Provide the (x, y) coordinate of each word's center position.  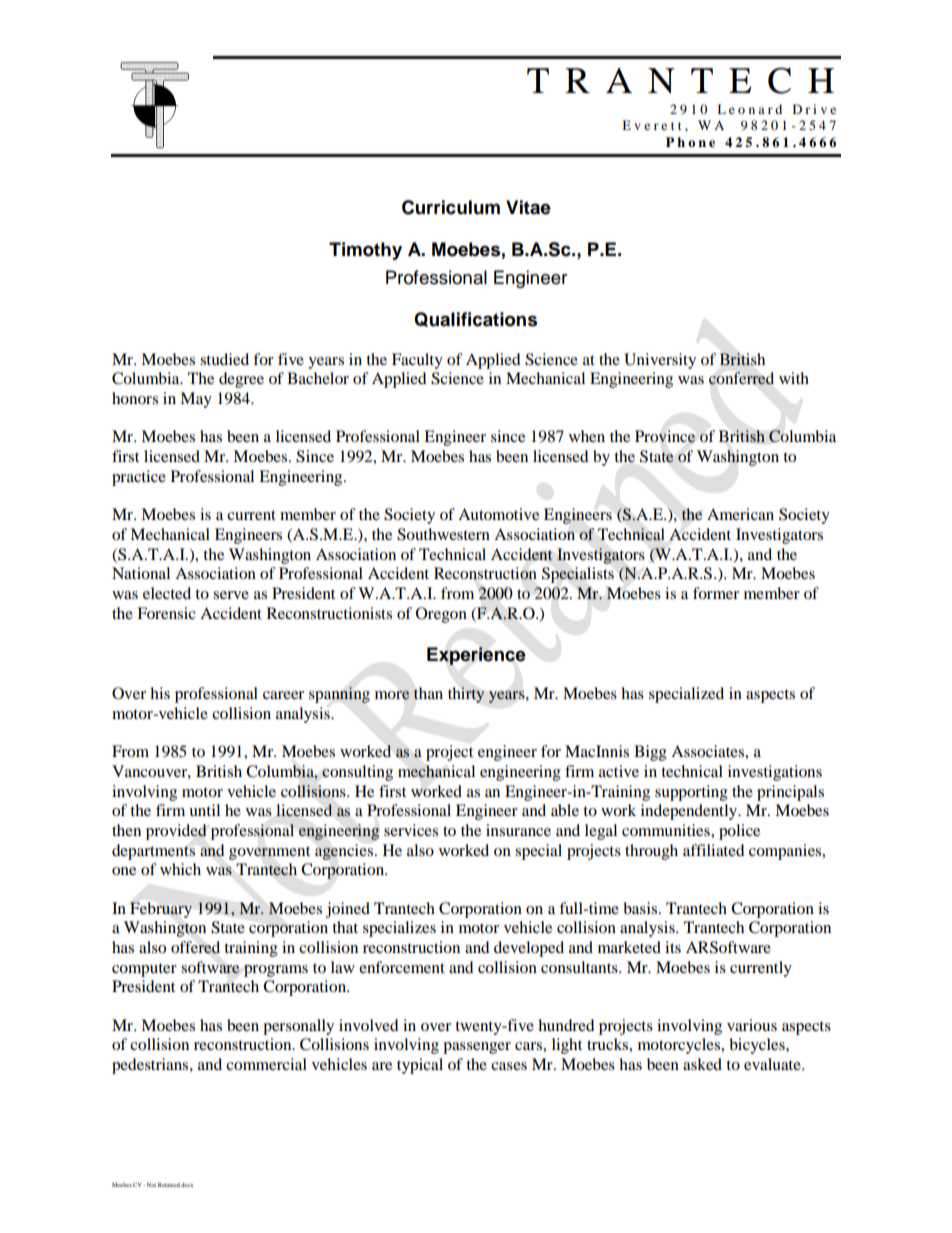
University (660, 361)
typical (420, 1066)
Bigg (650, 753)
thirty (466, 695)
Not (151, 1185)
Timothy (365, 251)
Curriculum (451, 207)
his (160, 693)
